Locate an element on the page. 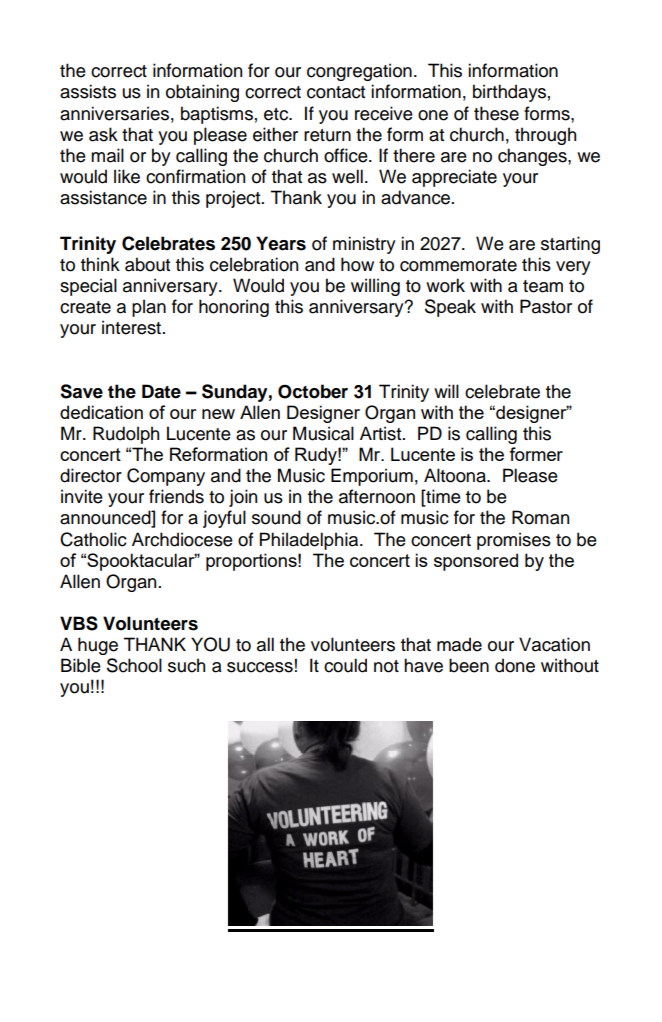  School is located at coordinates (134, 665).
